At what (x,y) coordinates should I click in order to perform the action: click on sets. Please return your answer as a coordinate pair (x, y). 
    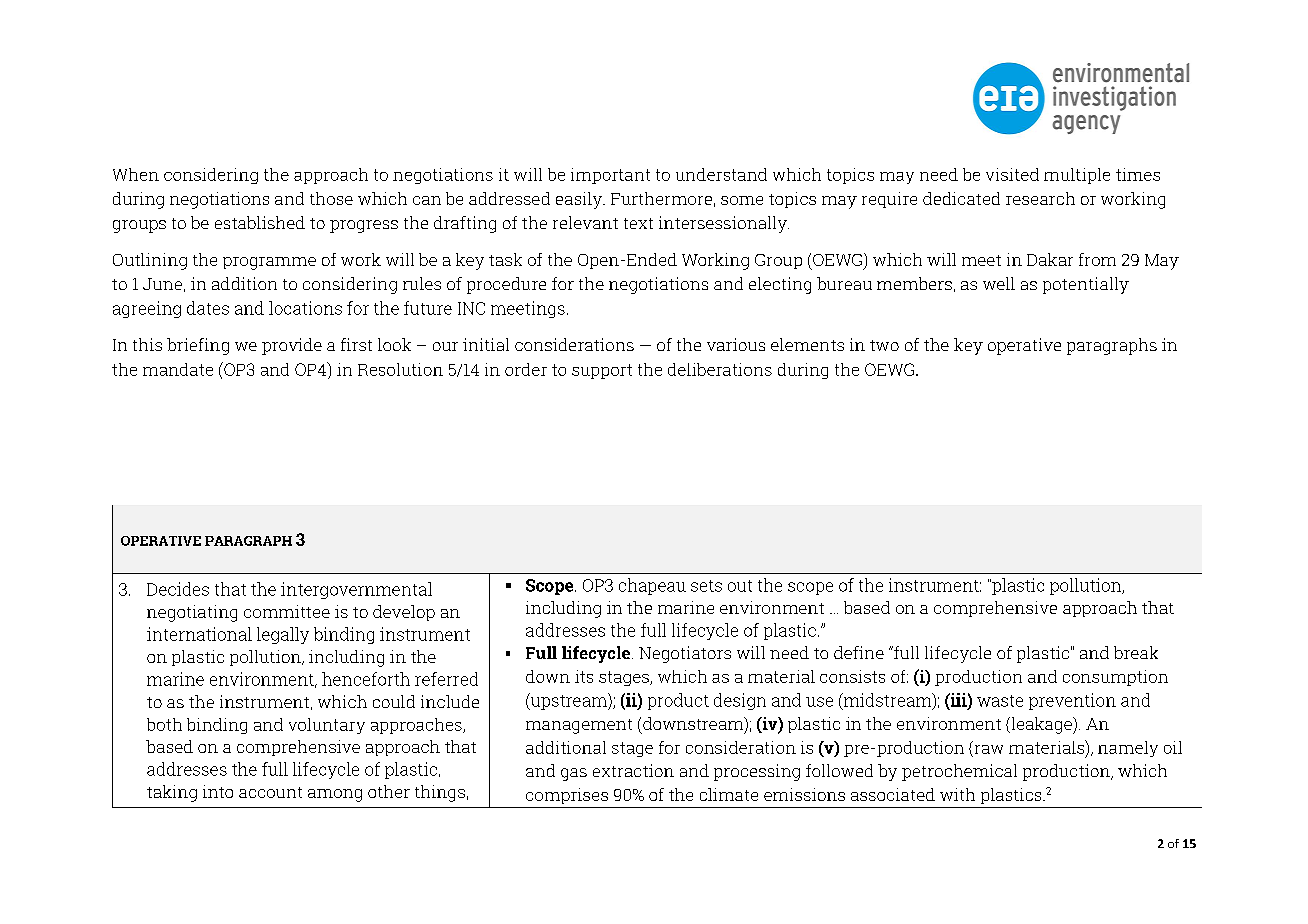
    Looking at the image, I should click on (706, 586).
